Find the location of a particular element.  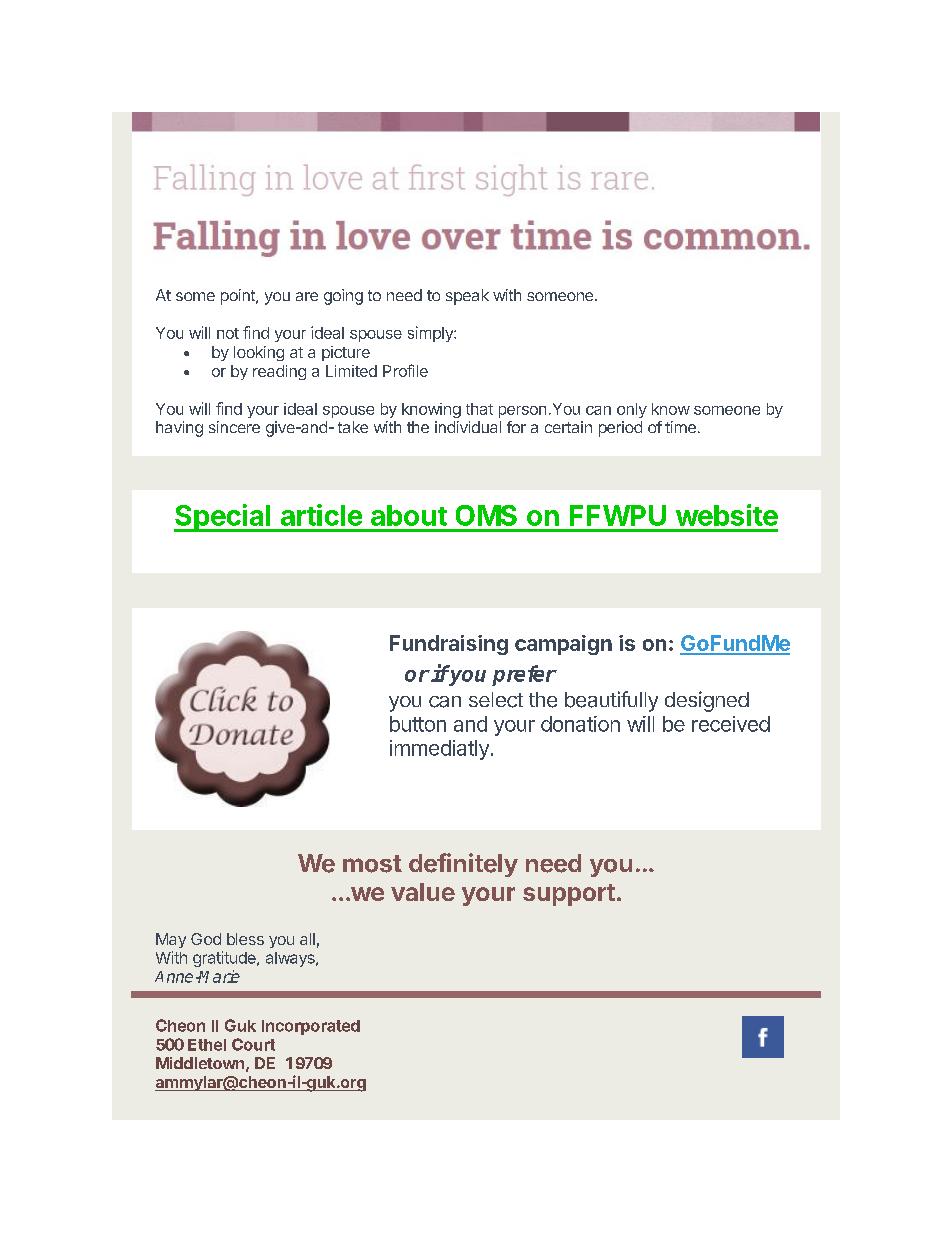

only is located at coordinates (632, 410).
